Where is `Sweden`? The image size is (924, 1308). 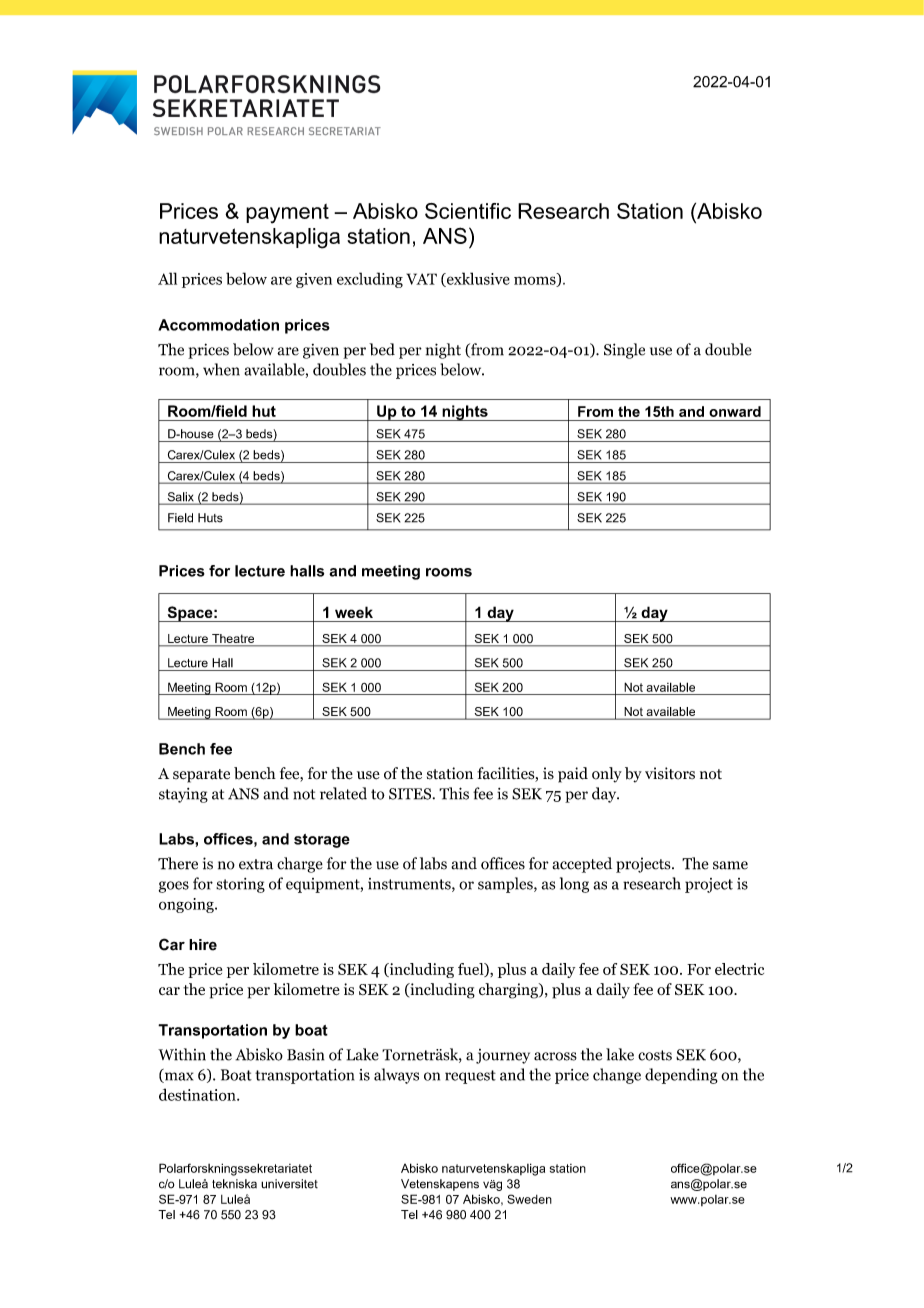 Sweden is located at coordinates (529, 1199).
